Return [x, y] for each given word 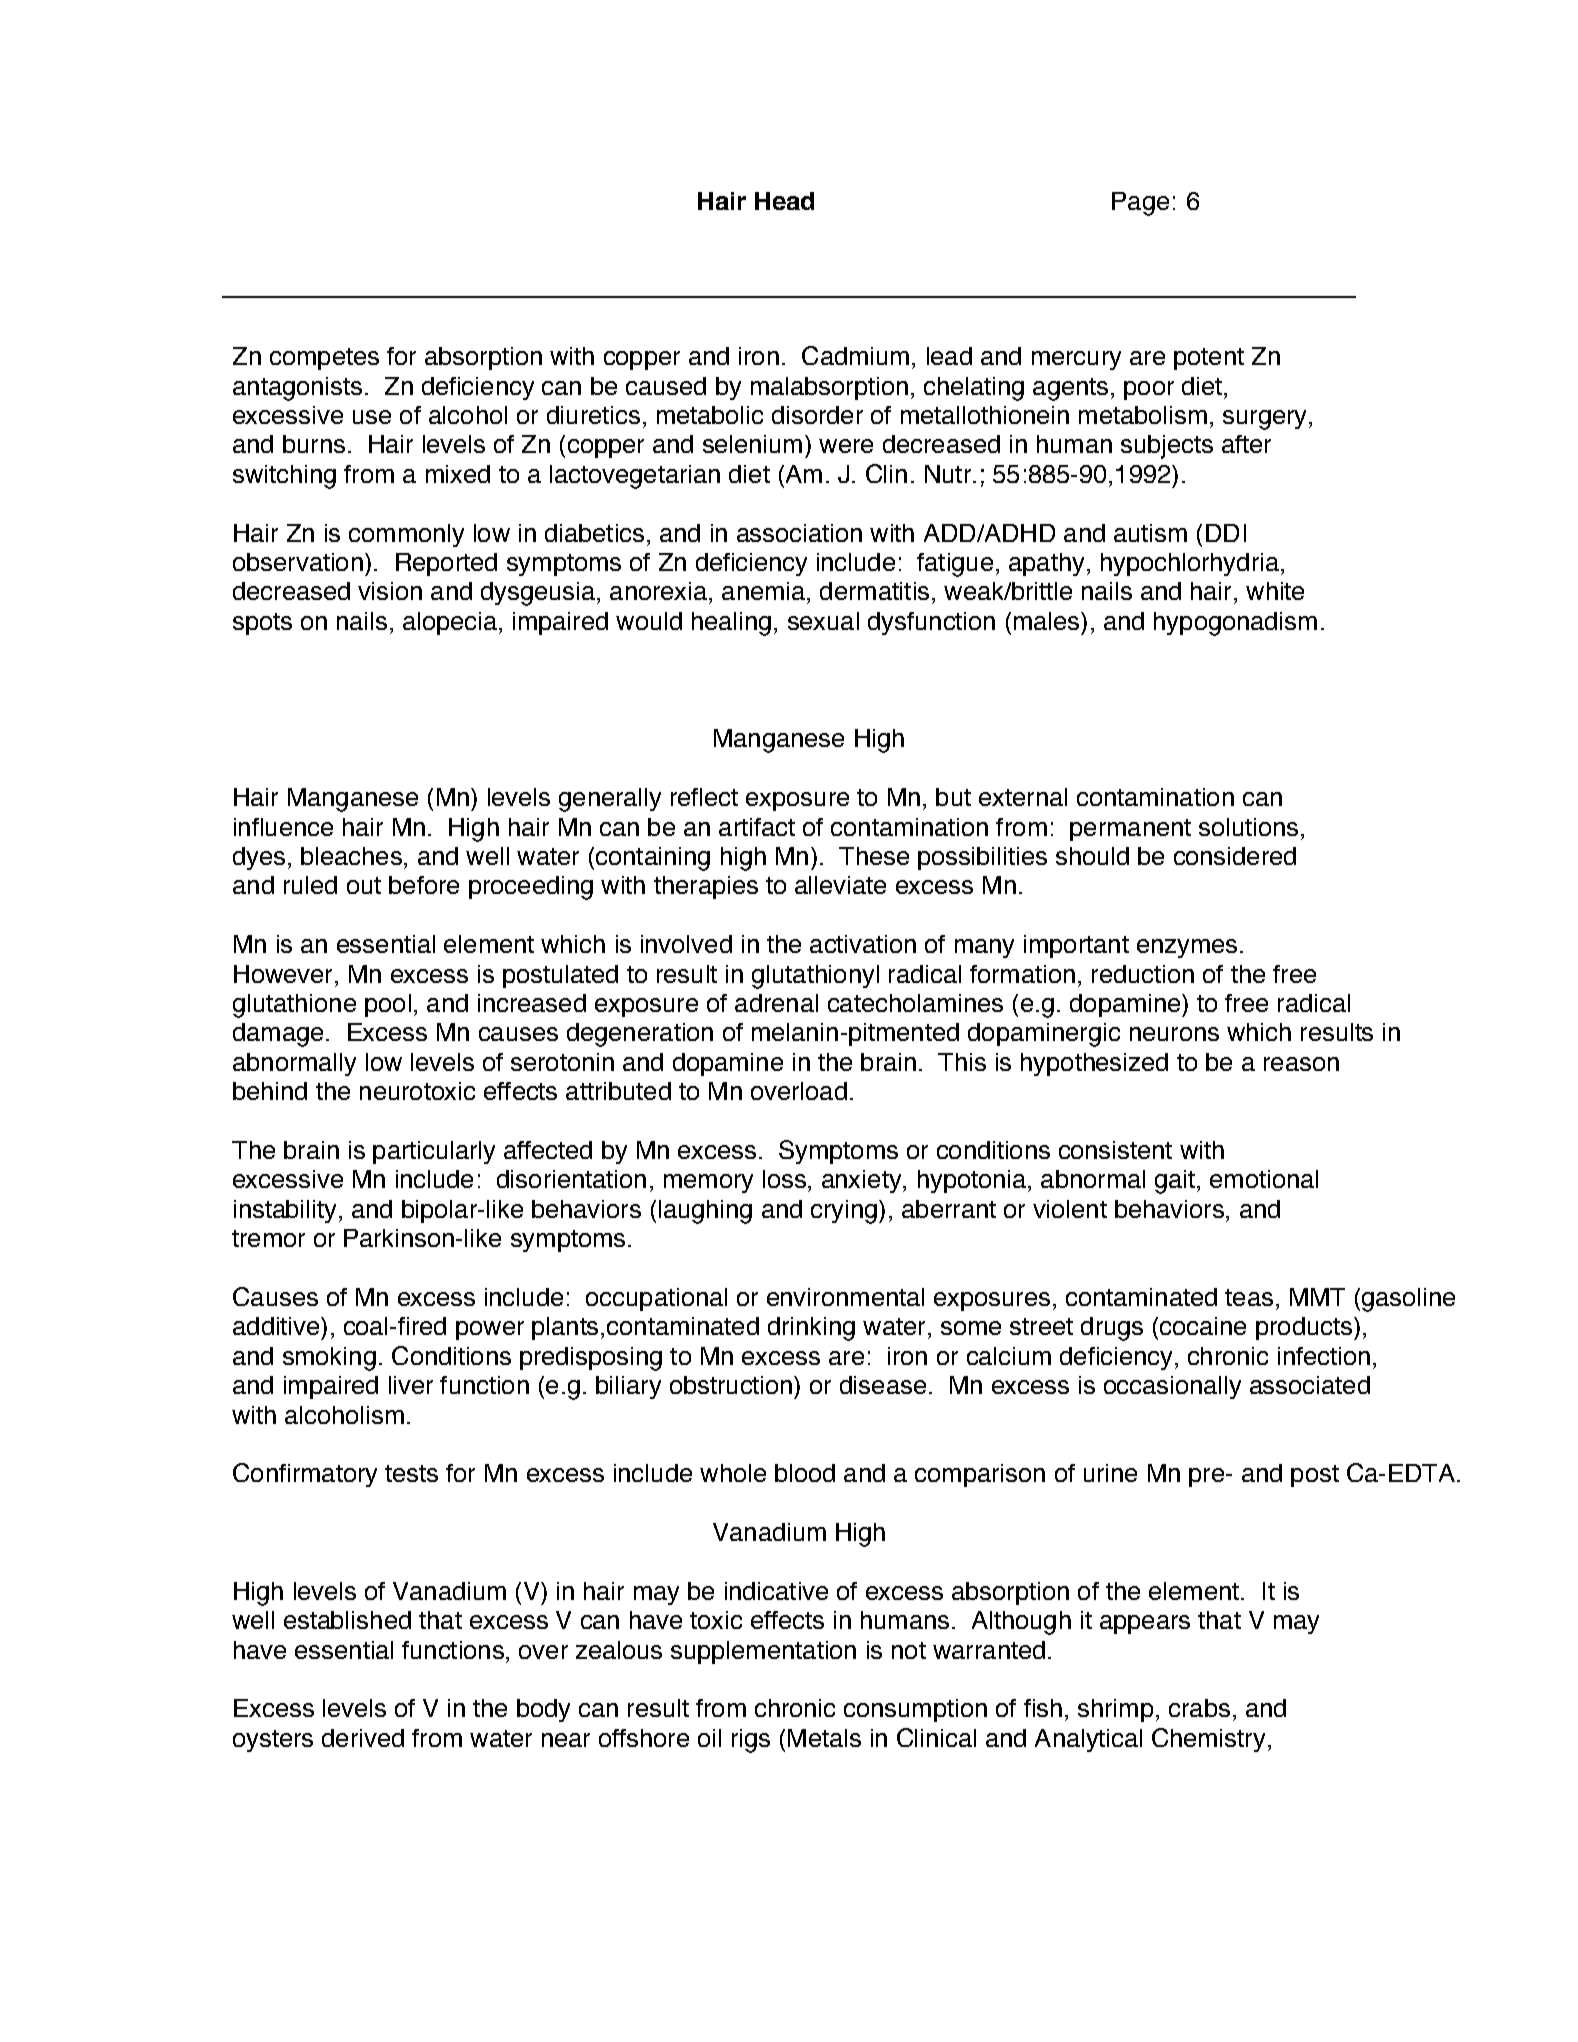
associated [1310, 1385]
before [424, 885]
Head [784, 201]
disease [883, 1385]
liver [411, 1385]
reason [1301, 1064]
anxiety [863, 1181]
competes [324, 359]
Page [1140, 204]
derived [363, 1738]
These [874, 856]
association [799, 533]
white [1275, 591]
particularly [434, 1152]
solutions [1248, 827]
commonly [406, 535]
